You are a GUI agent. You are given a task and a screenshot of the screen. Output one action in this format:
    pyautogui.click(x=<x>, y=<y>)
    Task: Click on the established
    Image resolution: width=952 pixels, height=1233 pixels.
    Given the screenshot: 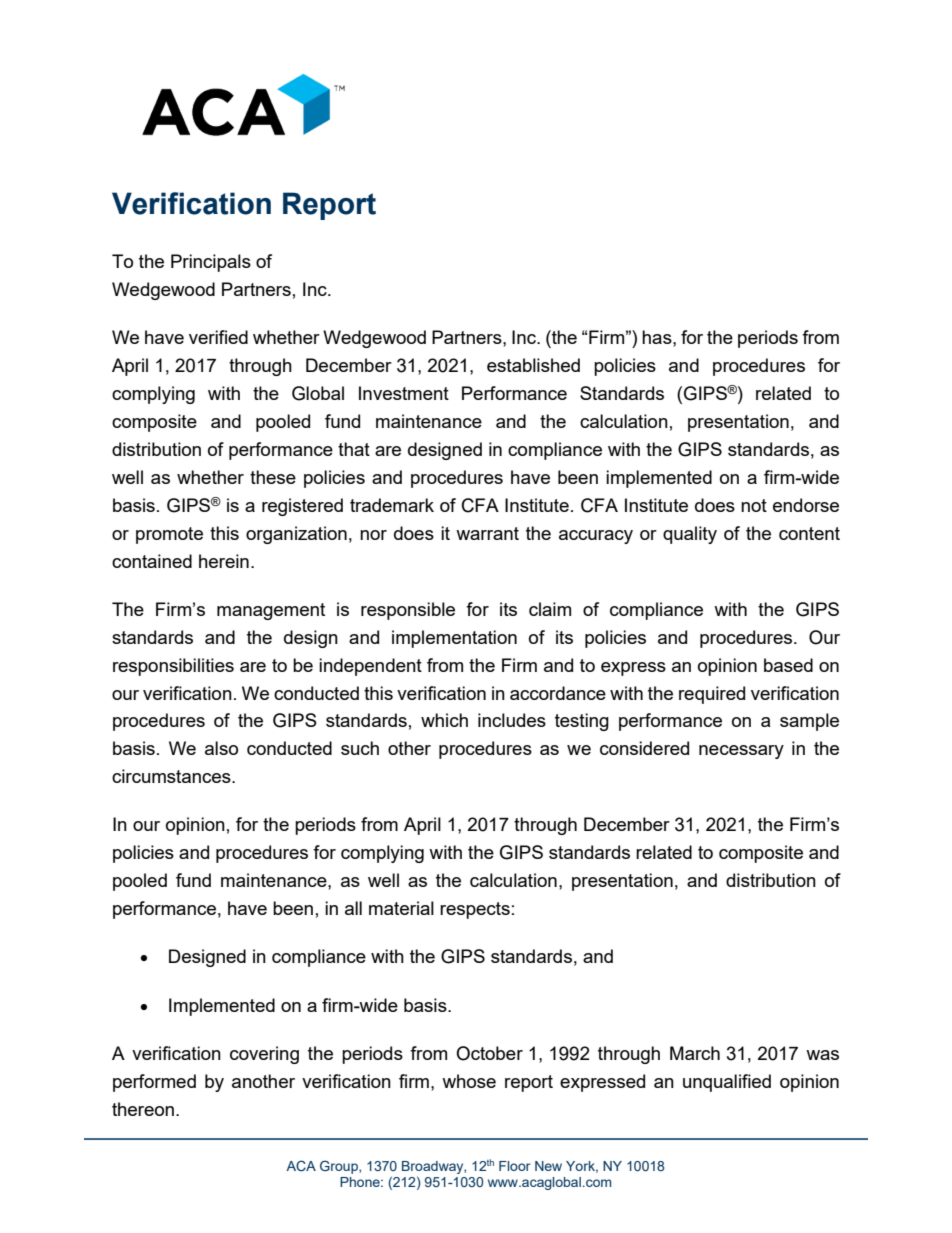 What is the action you would take?
    pyautogui.click(x=533, y=365)
